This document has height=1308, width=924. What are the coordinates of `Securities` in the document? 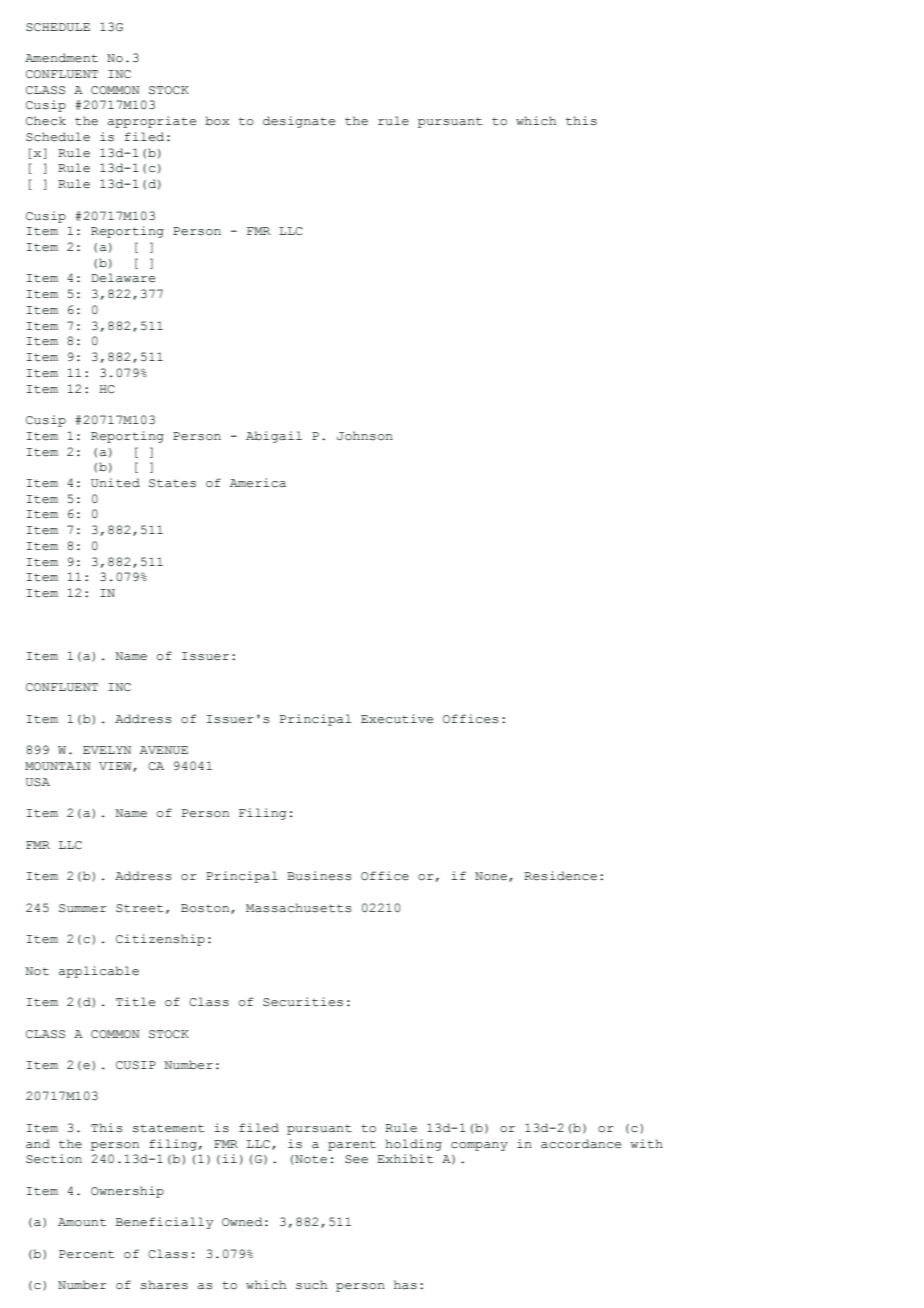 It's located at (303, 1002).
